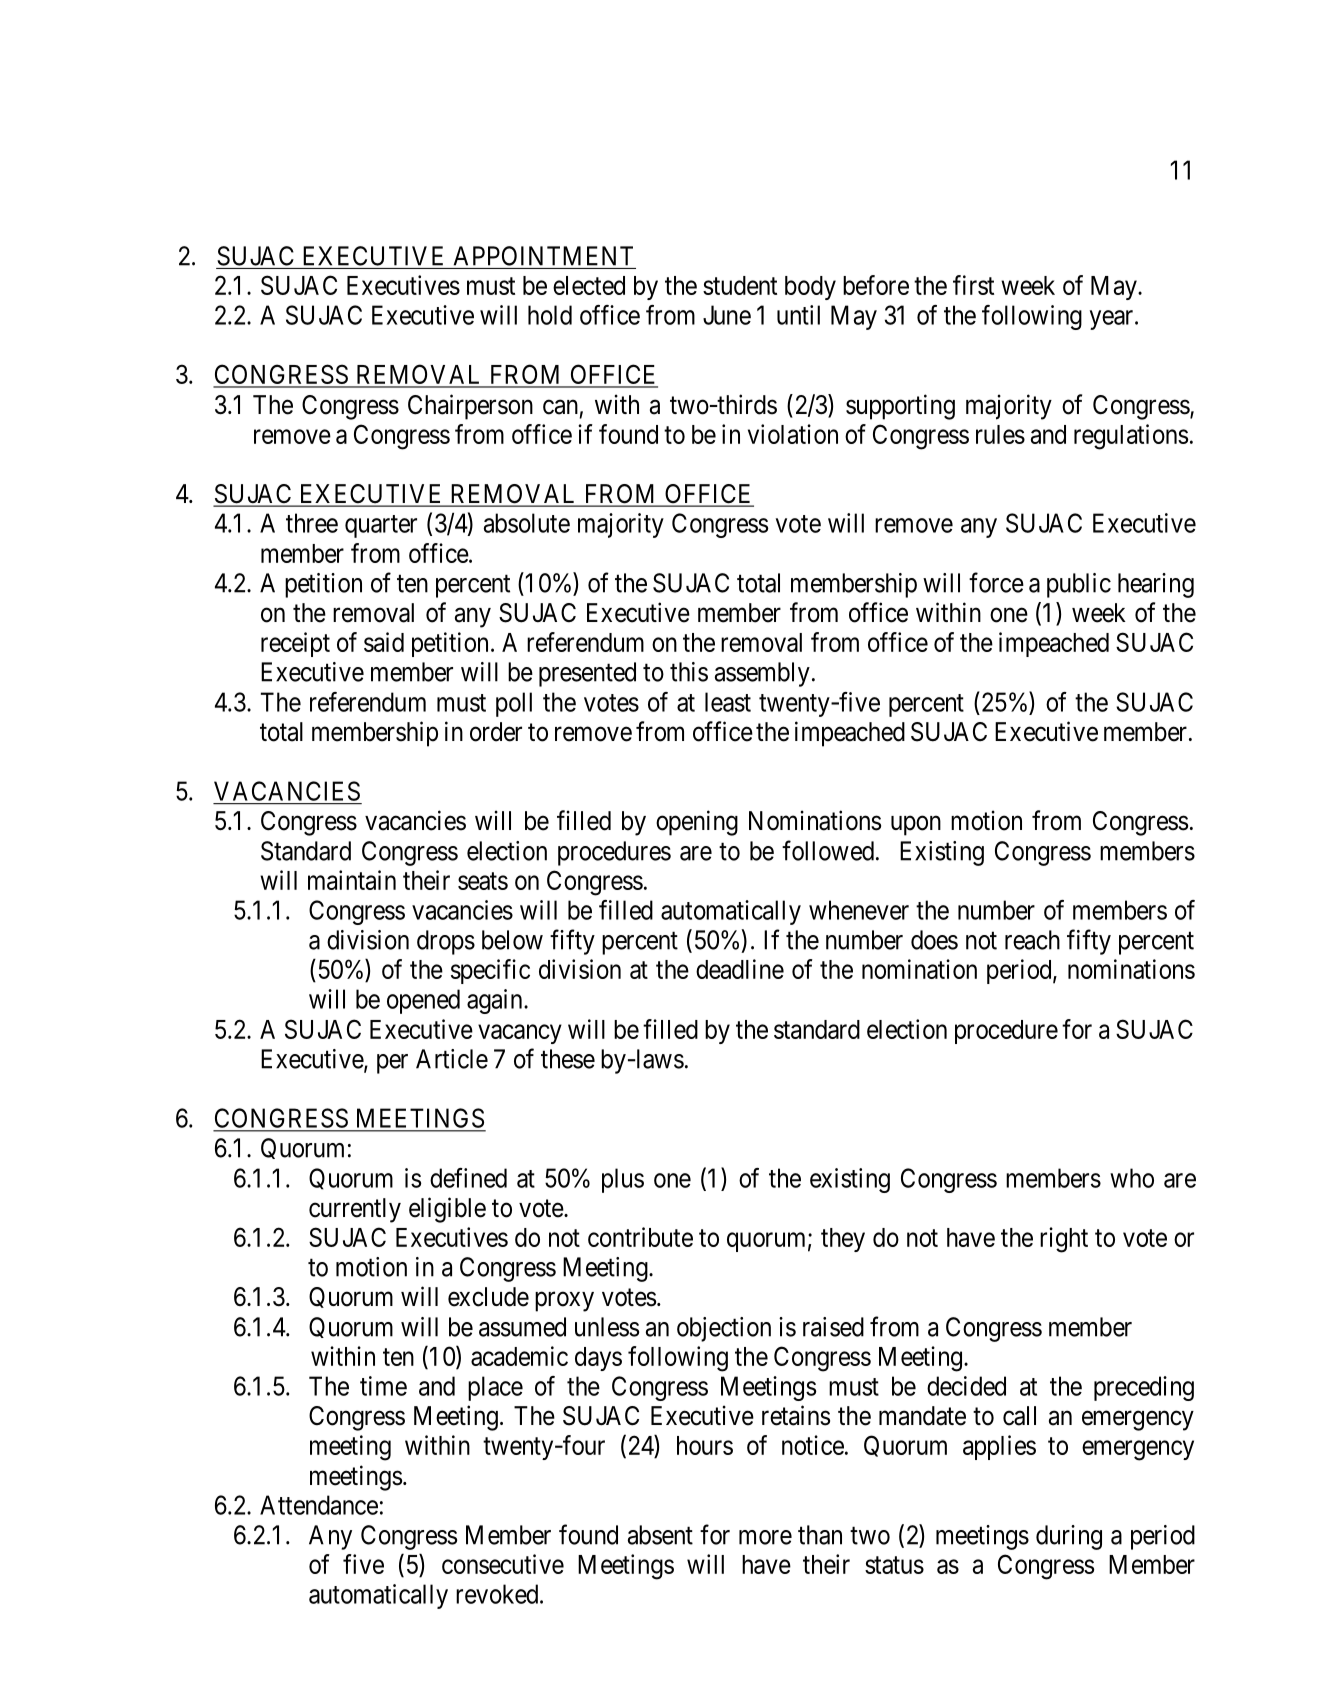 The image size is (1319, 1707). I want to click on right, so click(1064, 1240).
